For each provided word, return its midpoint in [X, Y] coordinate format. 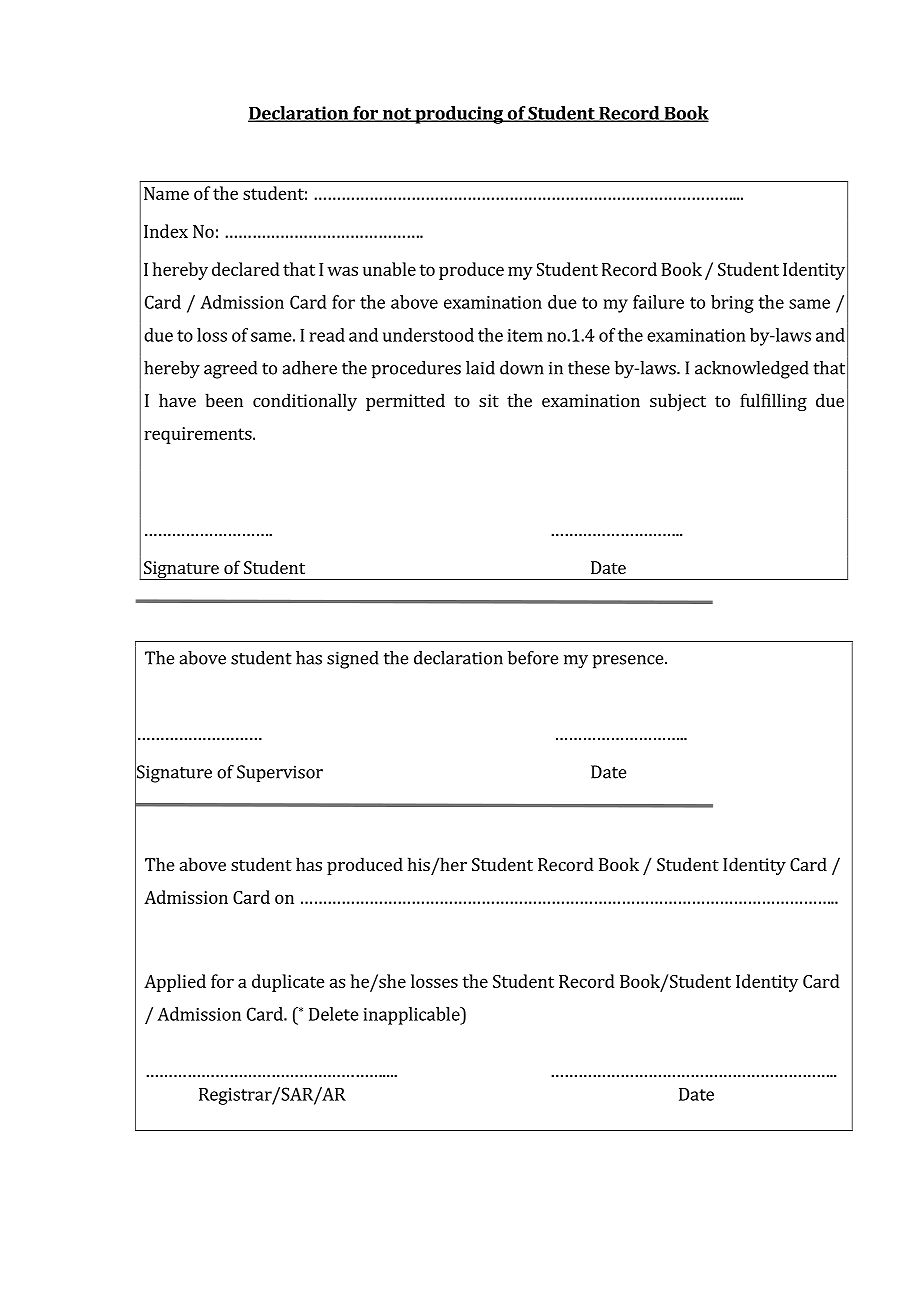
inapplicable [413, 1016]
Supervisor [280, 773]
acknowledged [752, 370]
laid [480, 368]
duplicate [288, 983]
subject [678, 402]
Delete [334, 1014]
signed [353, 660]
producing [459, 115]
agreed [230, 370]
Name [166, 193]
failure [658, 302]
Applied [175, 983]
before [533, 658]
